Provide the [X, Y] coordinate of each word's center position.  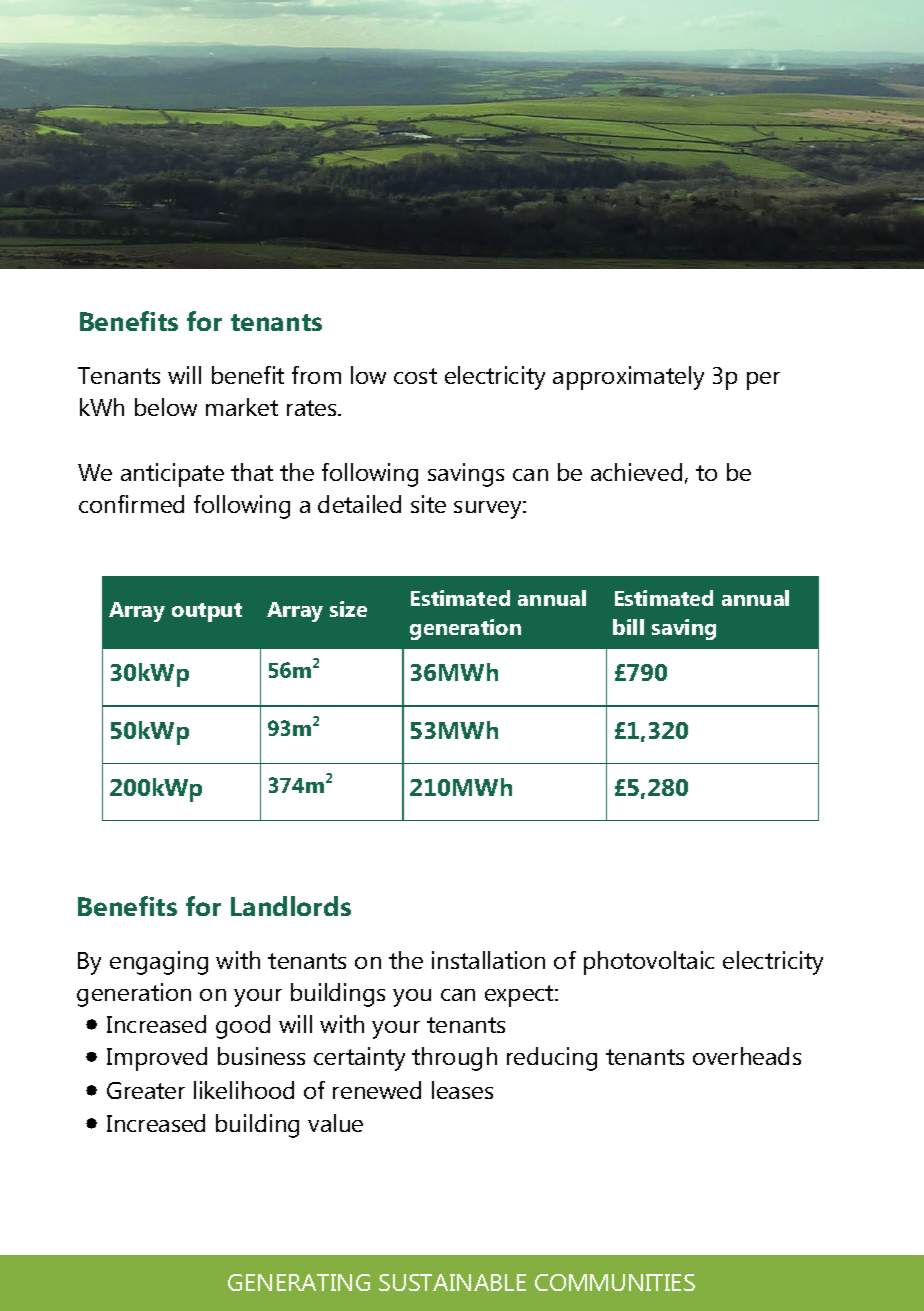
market [242, 407]
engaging [159, 963]
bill [628, 627]
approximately [628, 378]
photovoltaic [649, 963]
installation [488, 960]
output [207, 612]
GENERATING [299, 1282]
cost [415, 376]
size [348, 609]
